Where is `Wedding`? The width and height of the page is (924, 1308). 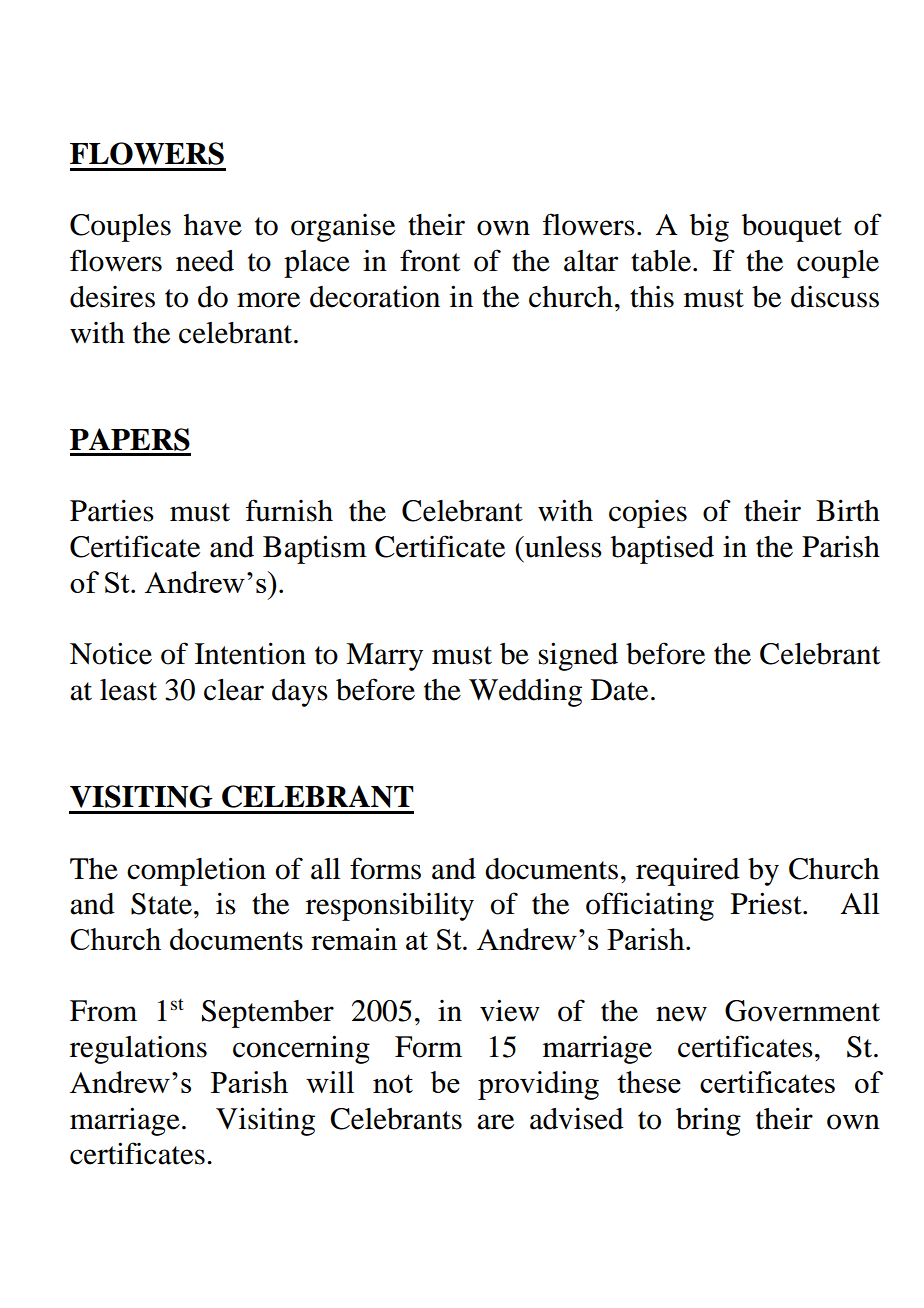 Wedding is located at coordinates (525, 693).
